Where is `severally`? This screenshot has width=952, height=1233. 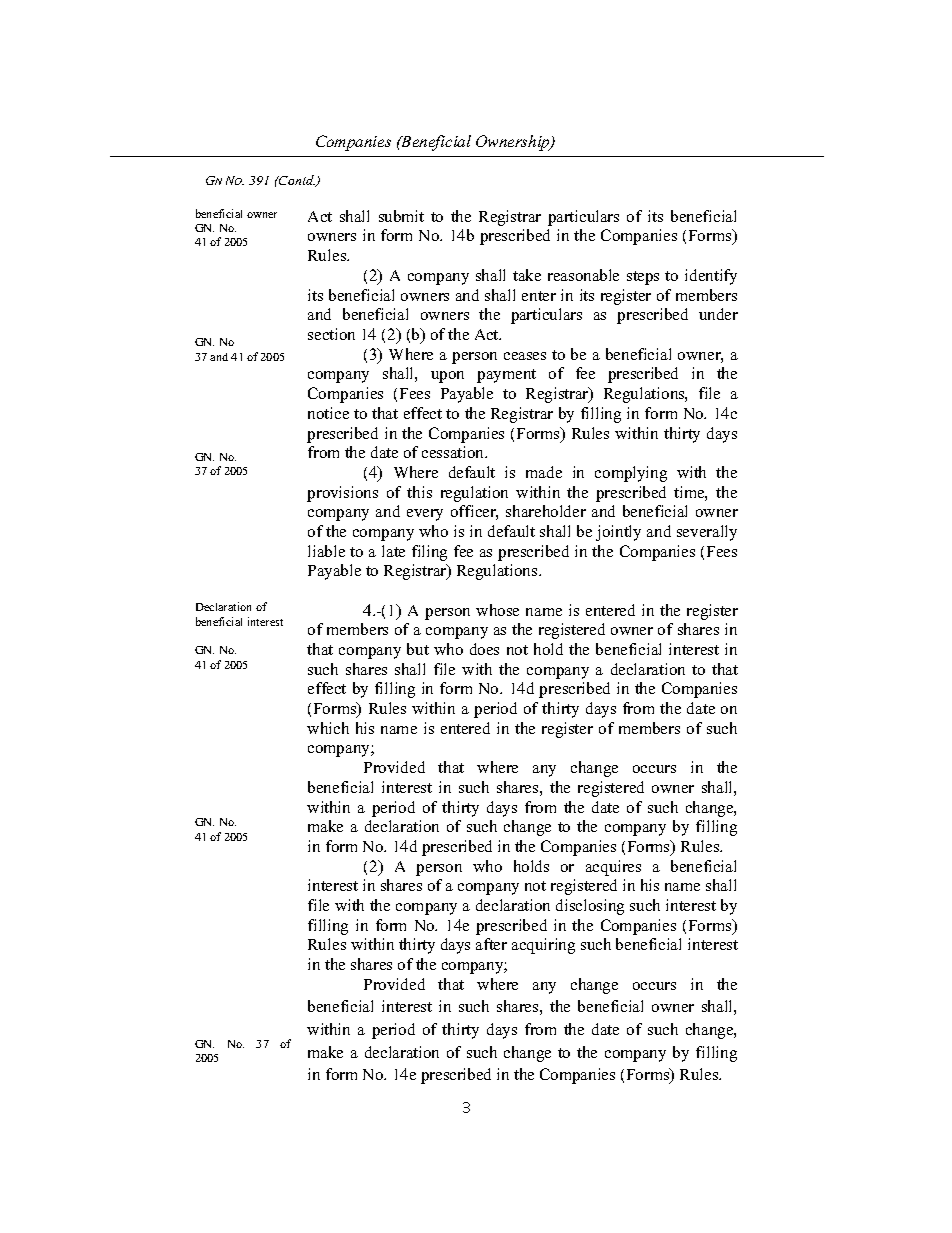 severally is located at coordinates (707, 533).
